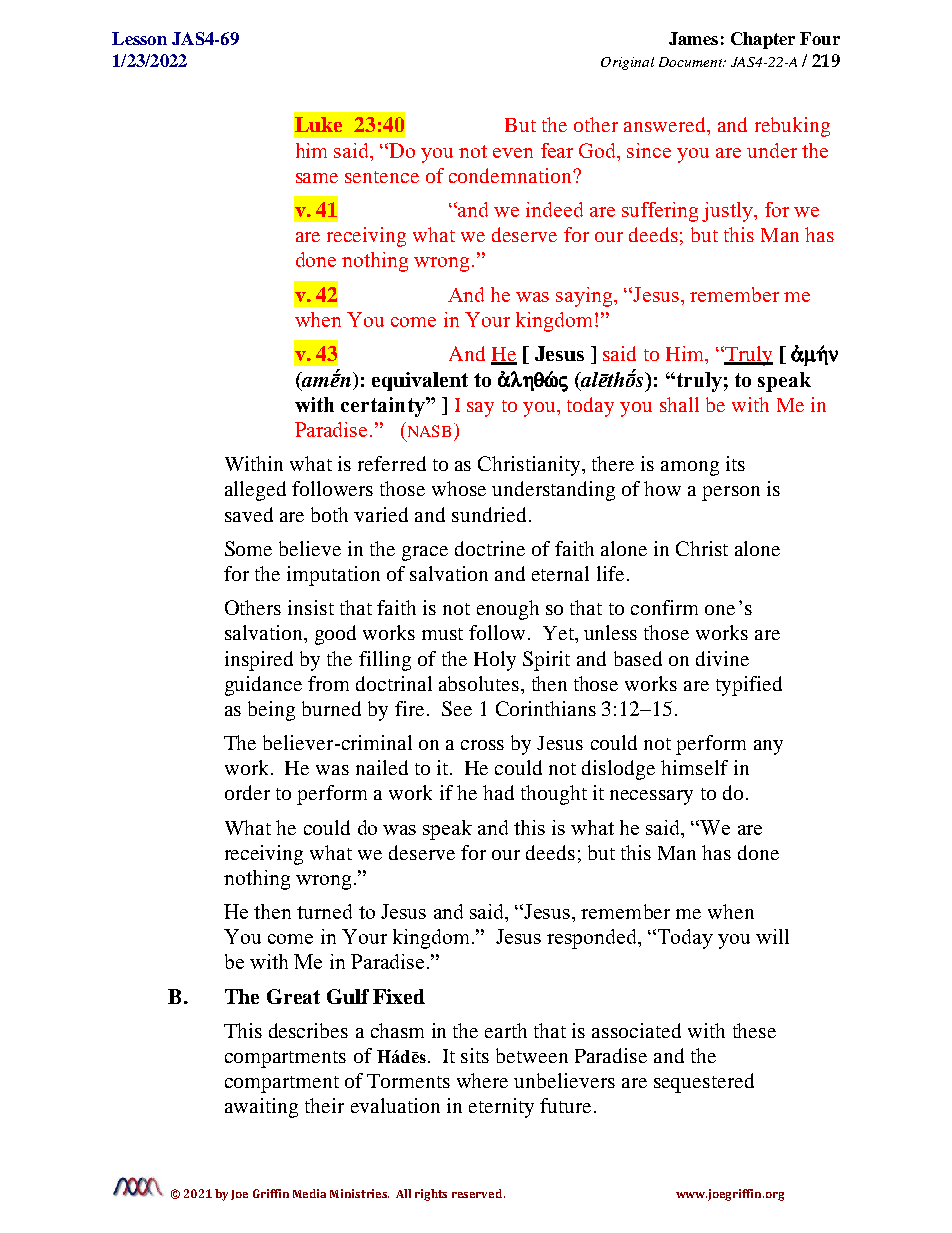 The width and height of the screenshot is (952, 1233). Describe the element at coordinates (478, 1193) in the screenshot. I see `reserved` at that location.
